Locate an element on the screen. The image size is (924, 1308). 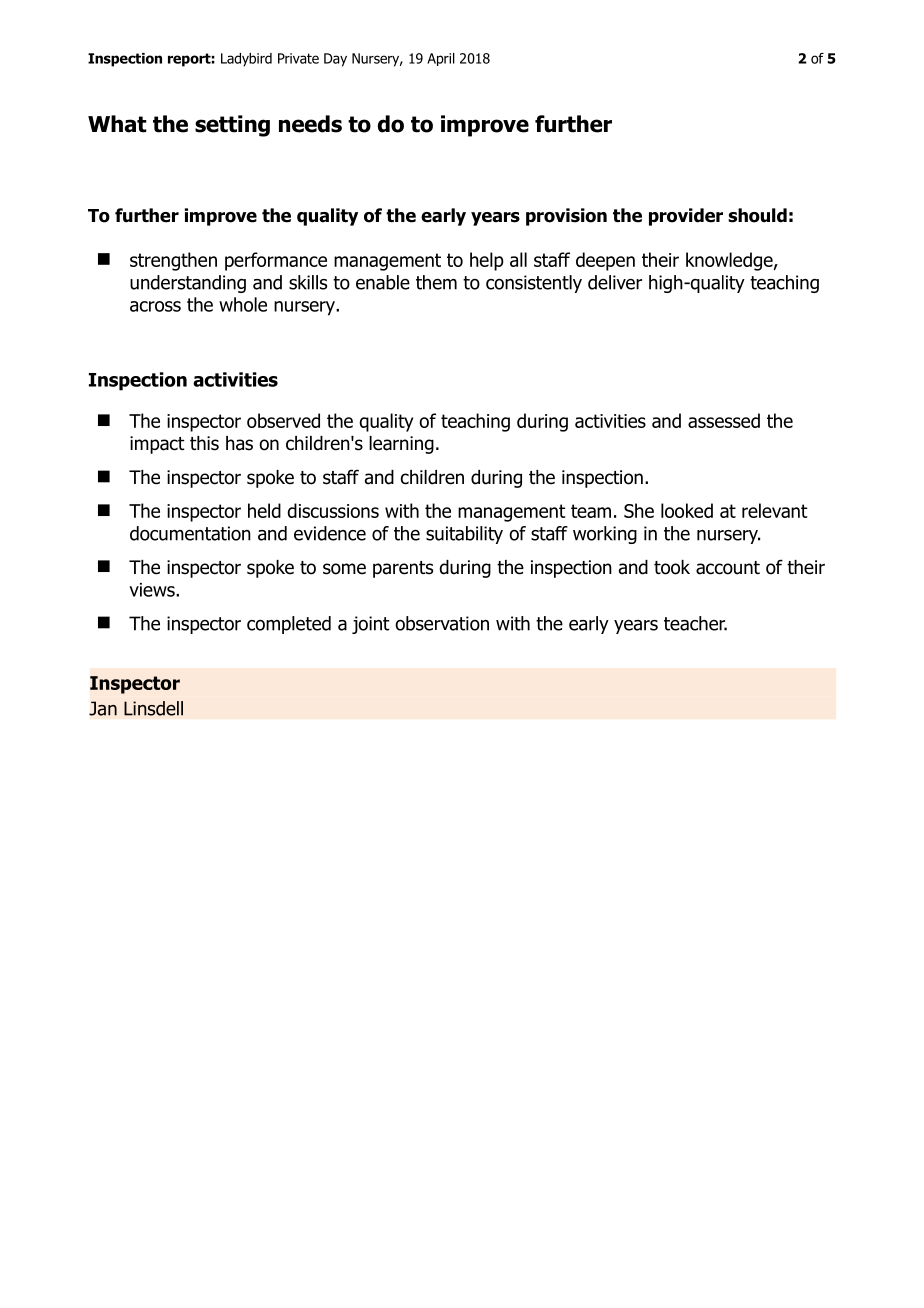
them is located at coordinates (436, 282).
